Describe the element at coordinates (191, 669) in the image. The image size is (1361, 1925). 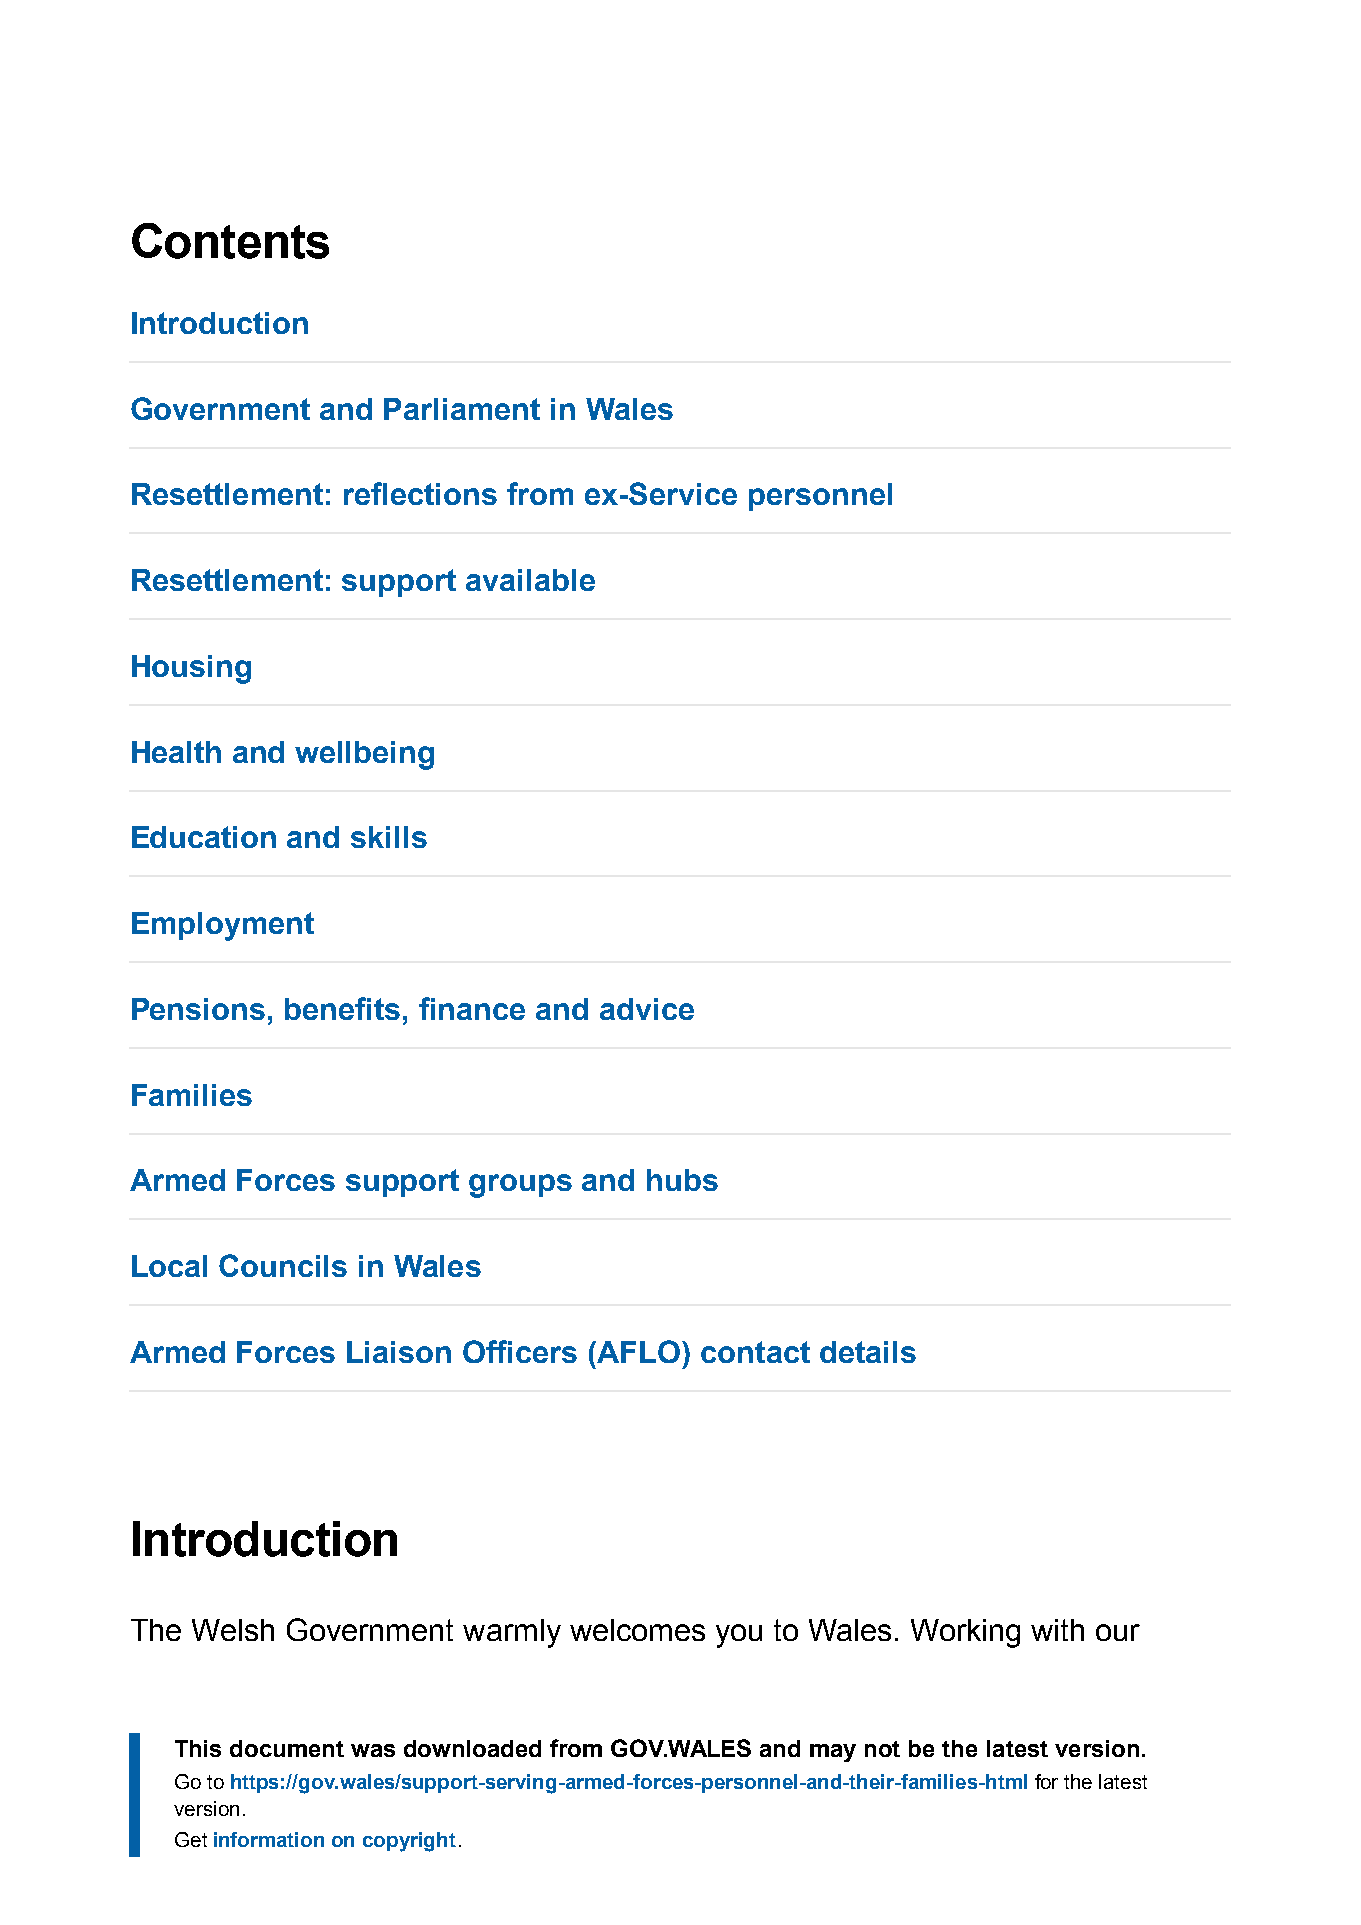
I see `Housing` at that location.
